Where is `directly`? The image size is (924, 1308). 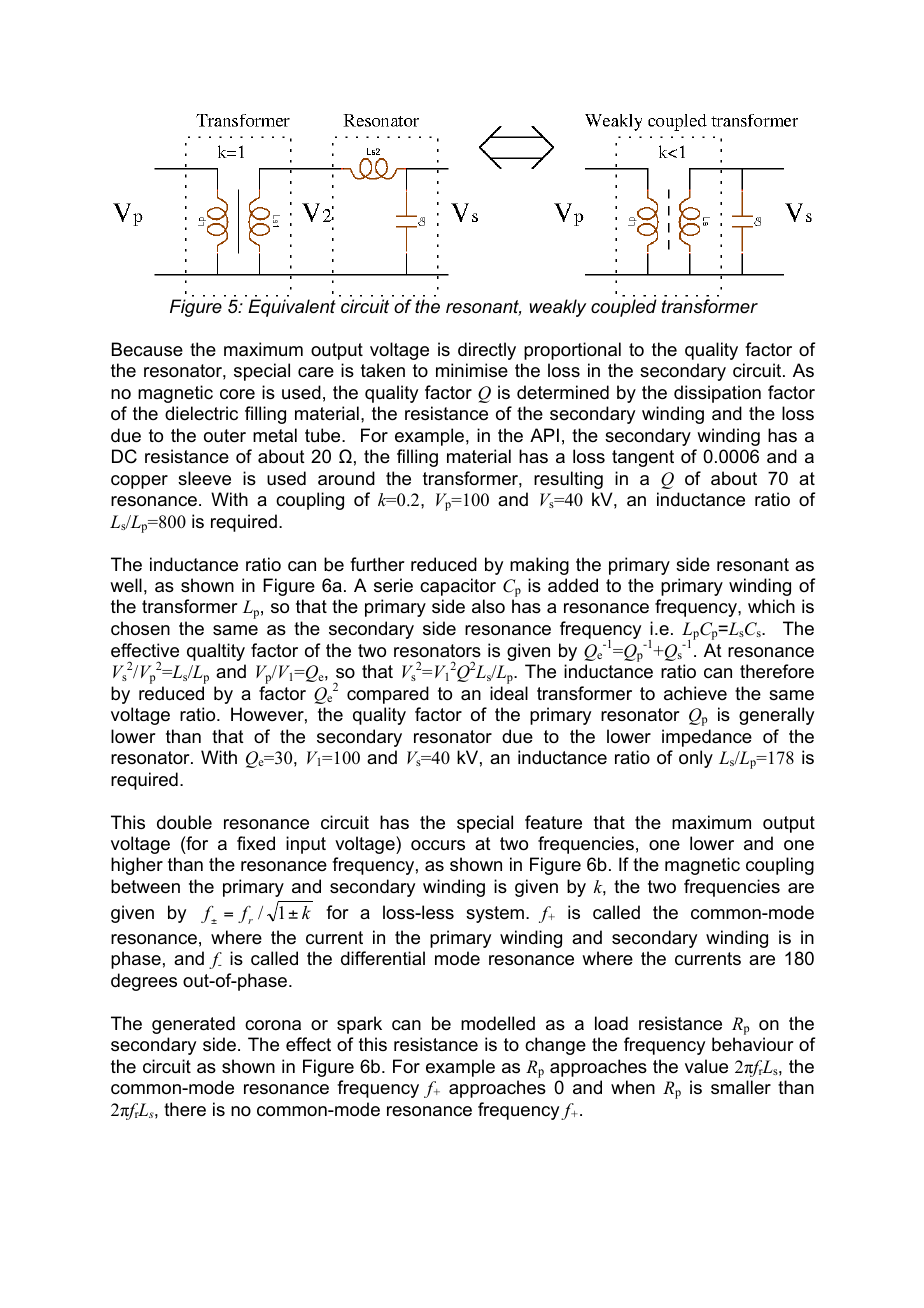
directly is located at coordinates (487, 351).
